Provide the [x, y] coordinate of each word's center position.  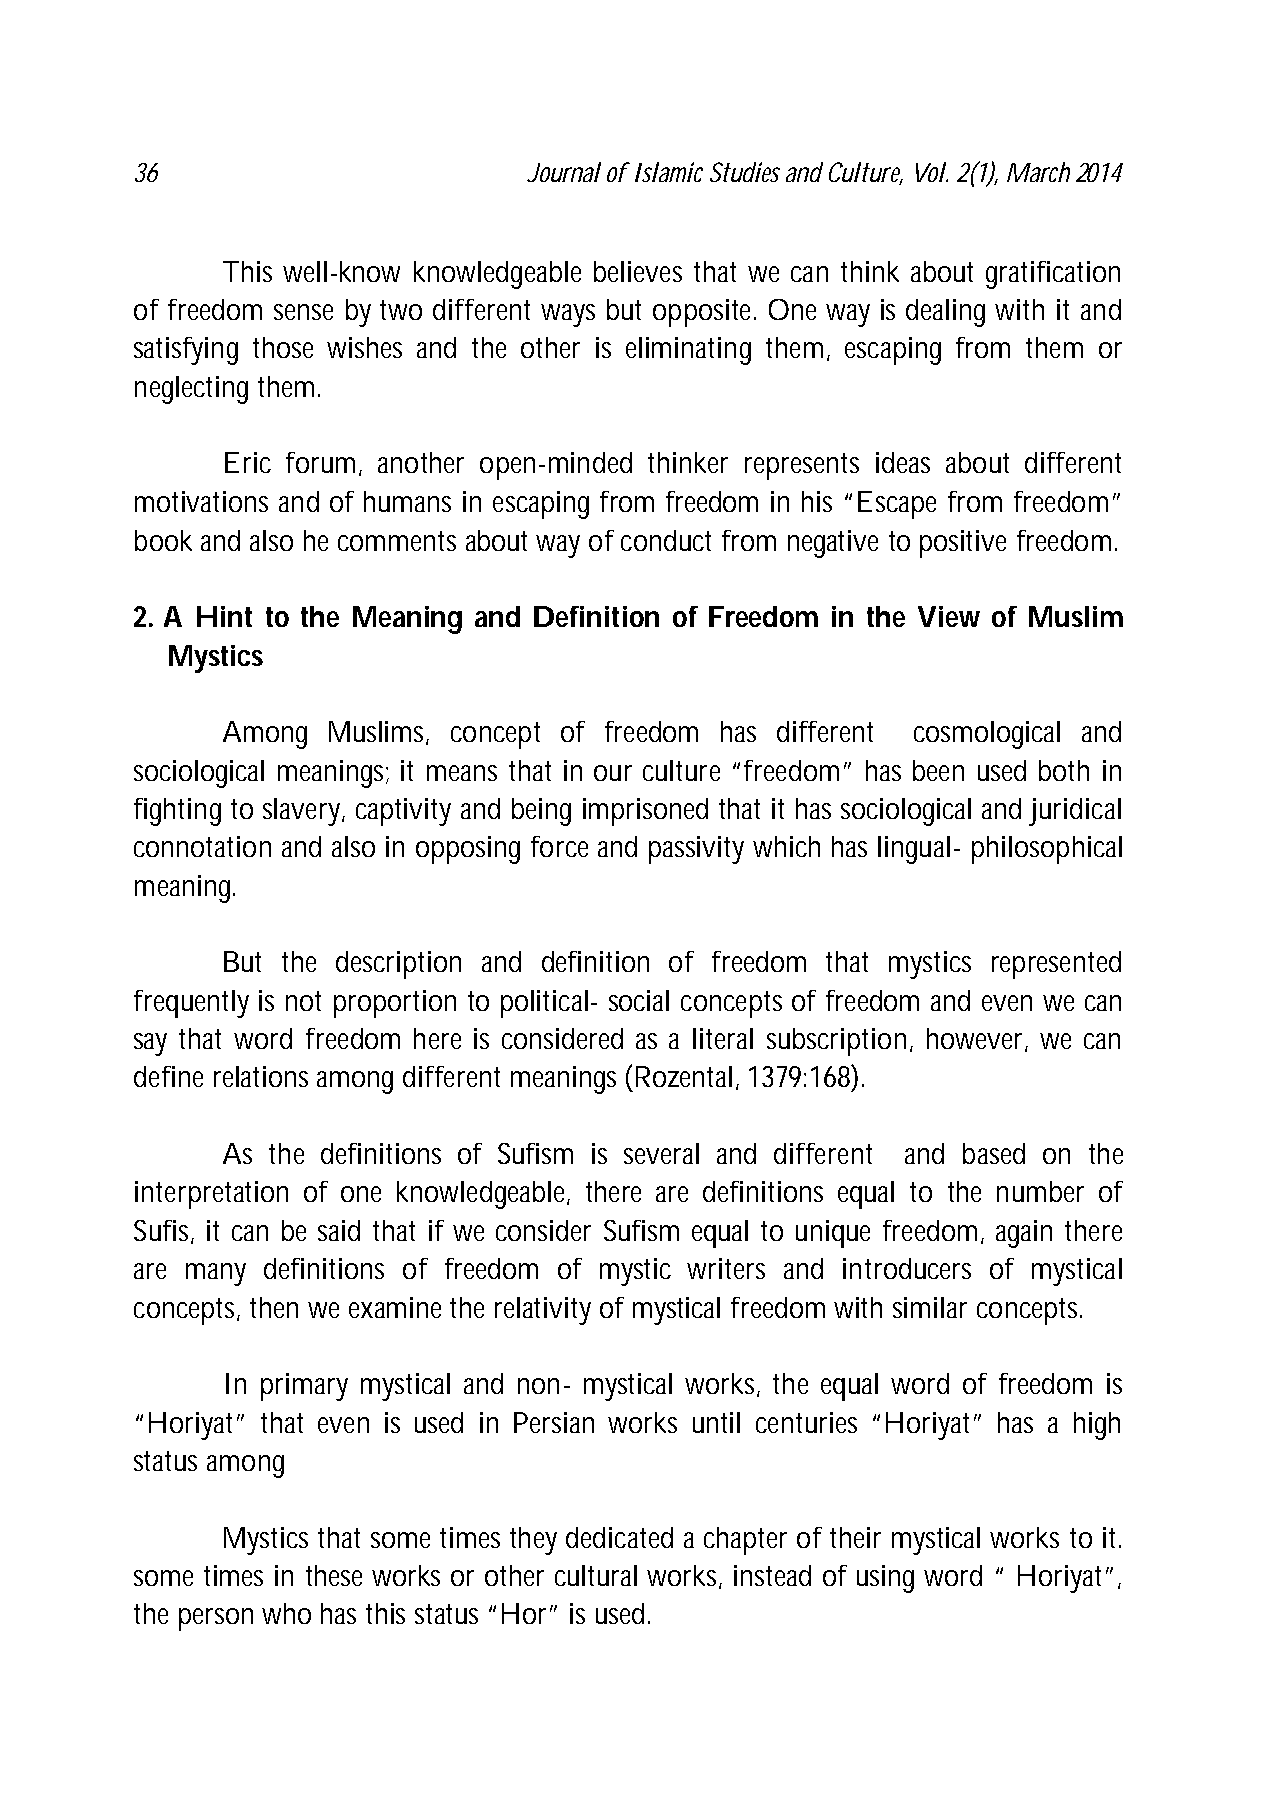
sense [303, 312]
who [286, 1613]
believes [638, 271]
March [1038, 172]
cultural [596, 1575]
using [885, 1579]
